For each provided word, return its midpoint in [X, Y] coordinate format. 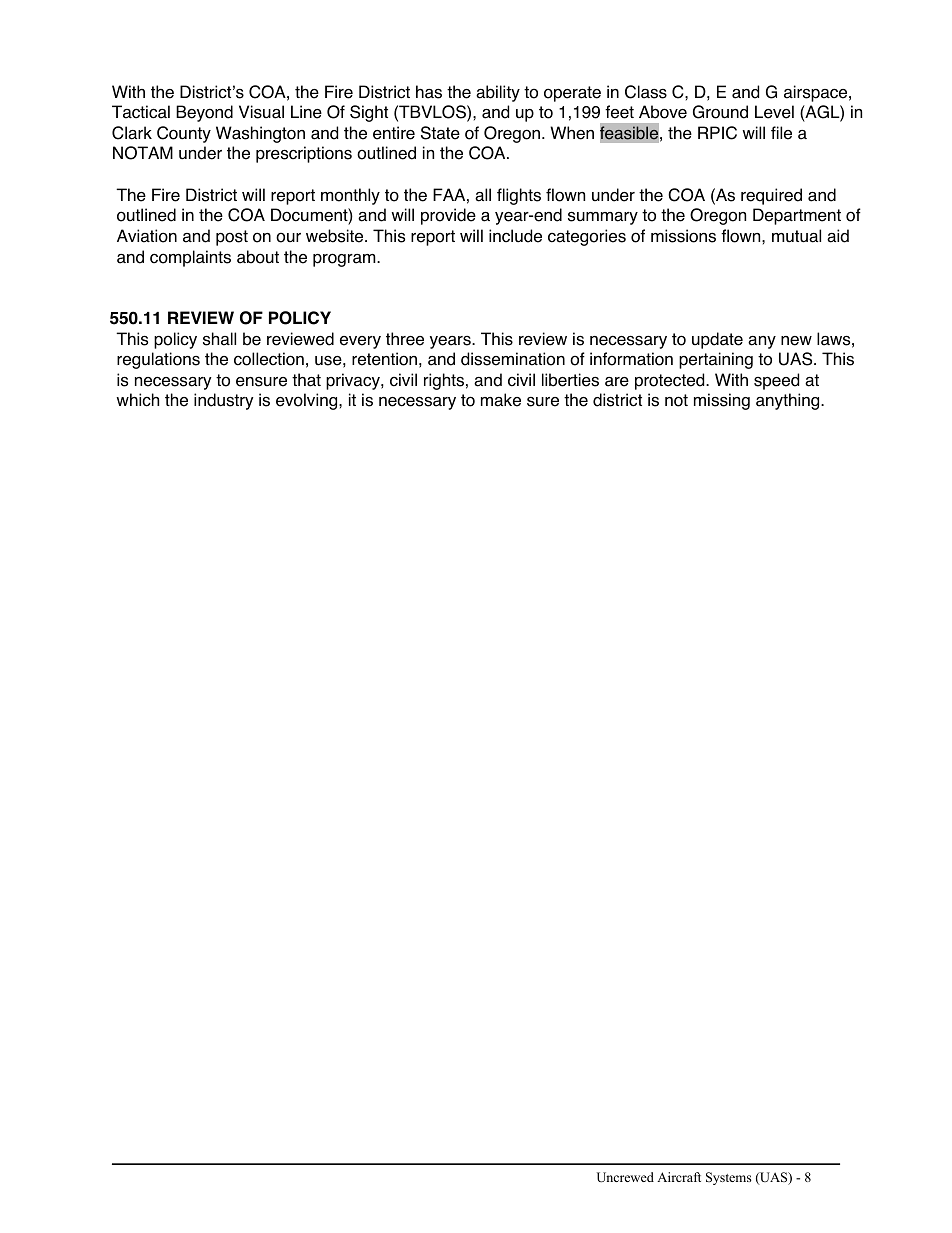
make [501, 400]
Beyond [204, 113]
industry [224, 401]
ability [498, 93]
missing [722, 401]
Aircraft [679, 1177]
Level [774, 112]
